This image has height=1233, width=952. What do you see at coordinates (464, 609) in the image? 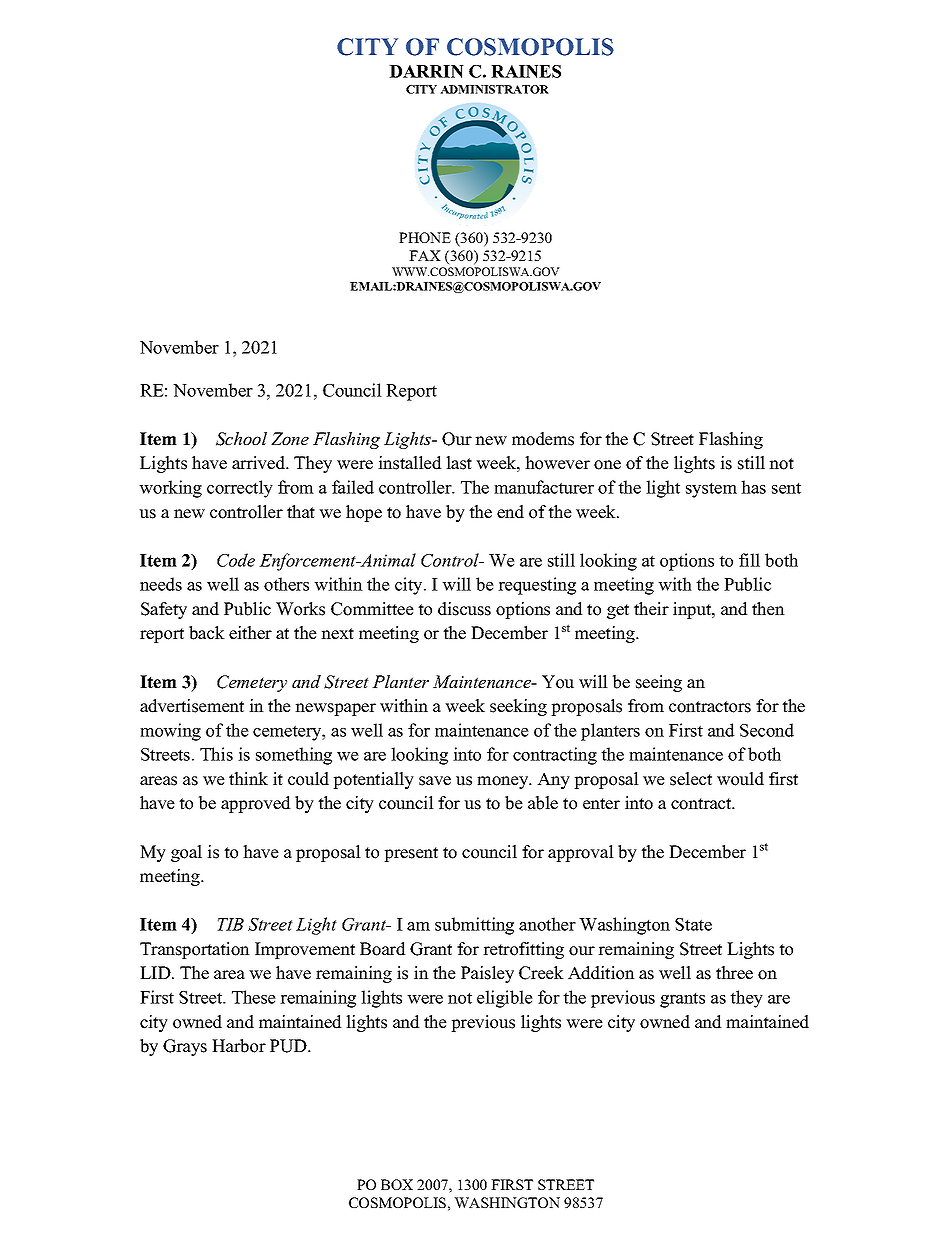
I see `discuss` at bounding box center [464, 609].
